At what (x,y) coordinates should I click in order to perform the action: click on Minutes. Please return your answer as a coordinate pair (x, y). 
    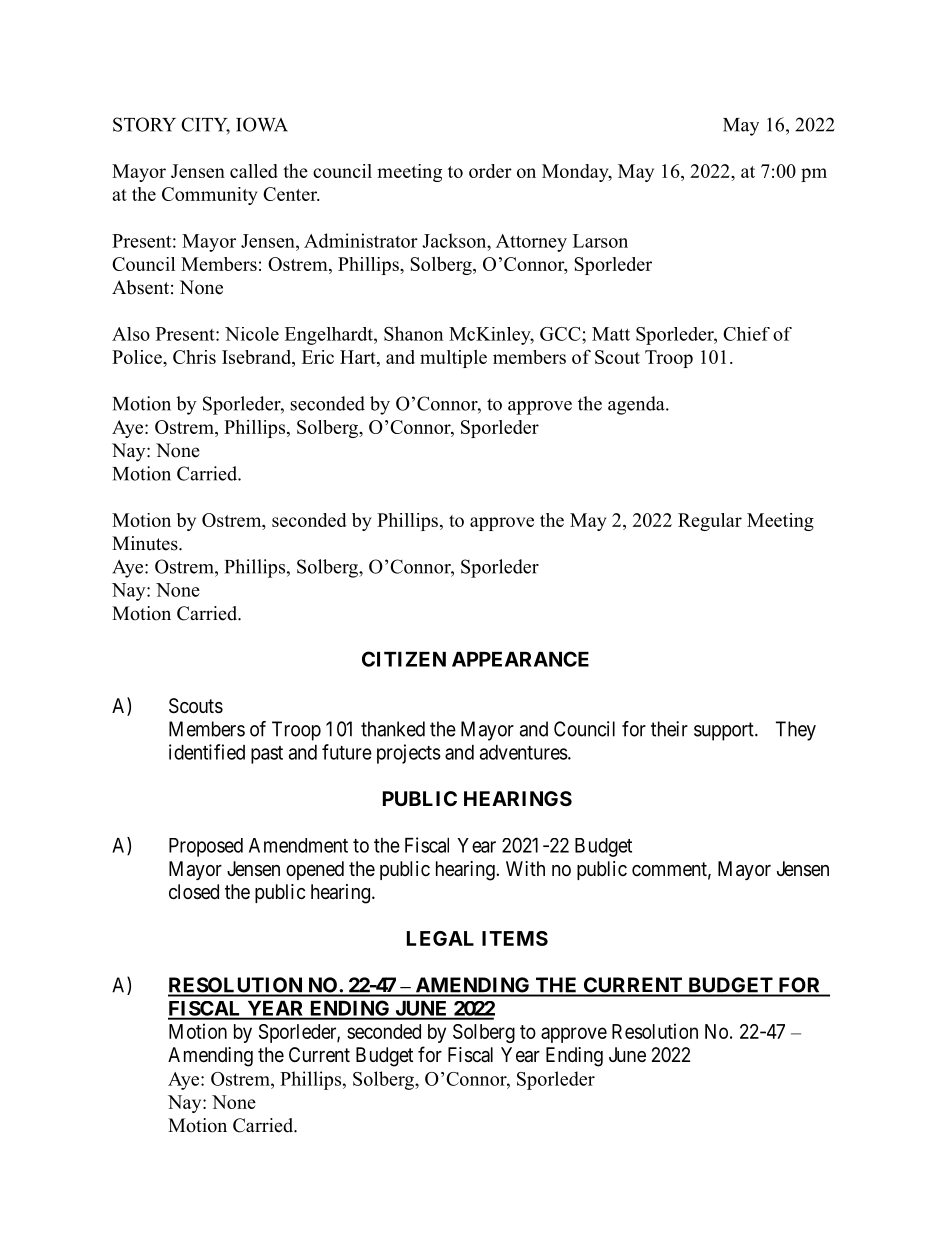
    Looking at the image, I should click on (146, 543).
